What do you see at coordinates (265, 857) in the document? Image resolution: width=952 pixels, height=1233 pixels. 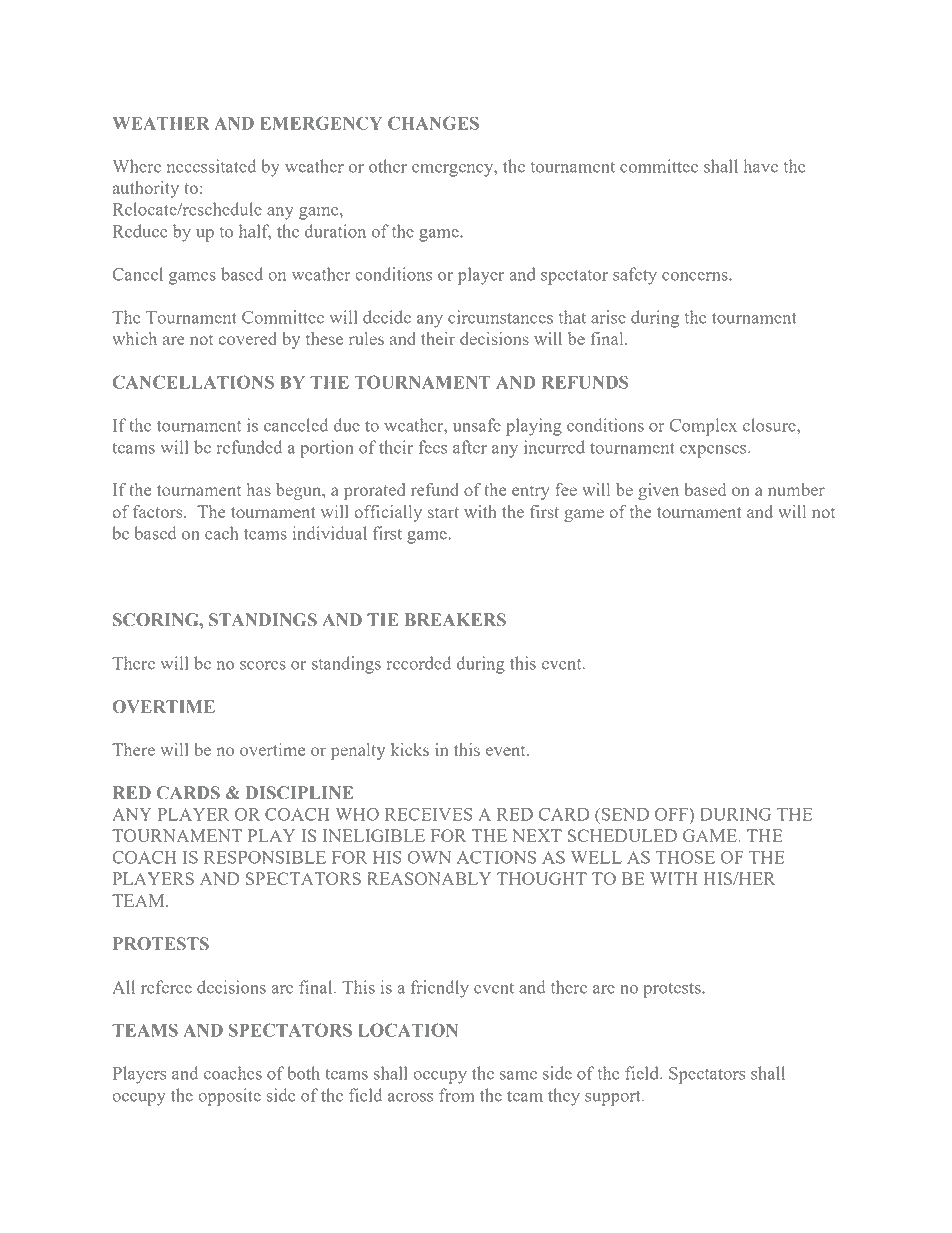 I see `RESPONSIBLE` at bounding box center [265, 857].
